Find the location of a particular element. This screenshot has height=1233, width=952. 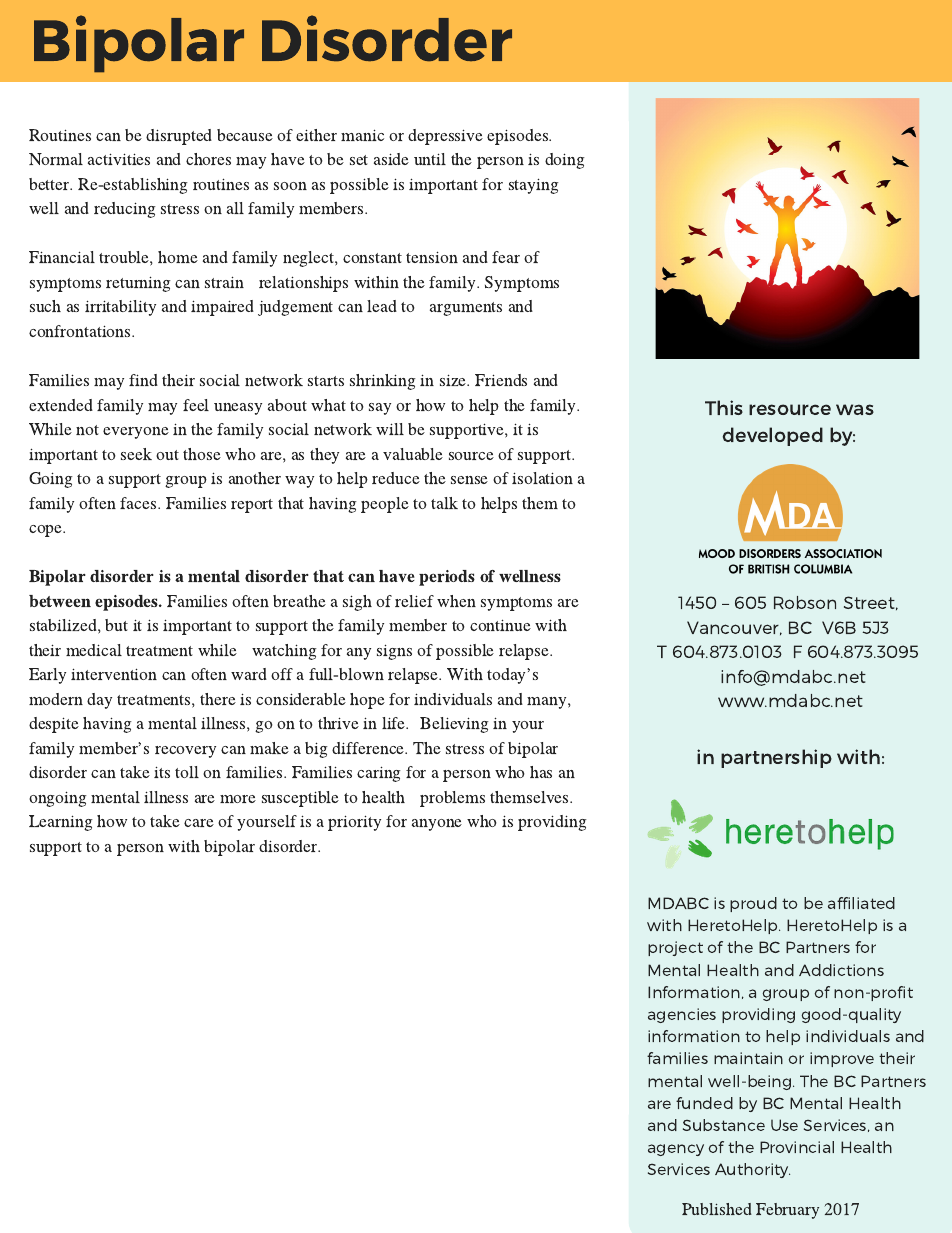

proud is located at coordinates (753, 904).
